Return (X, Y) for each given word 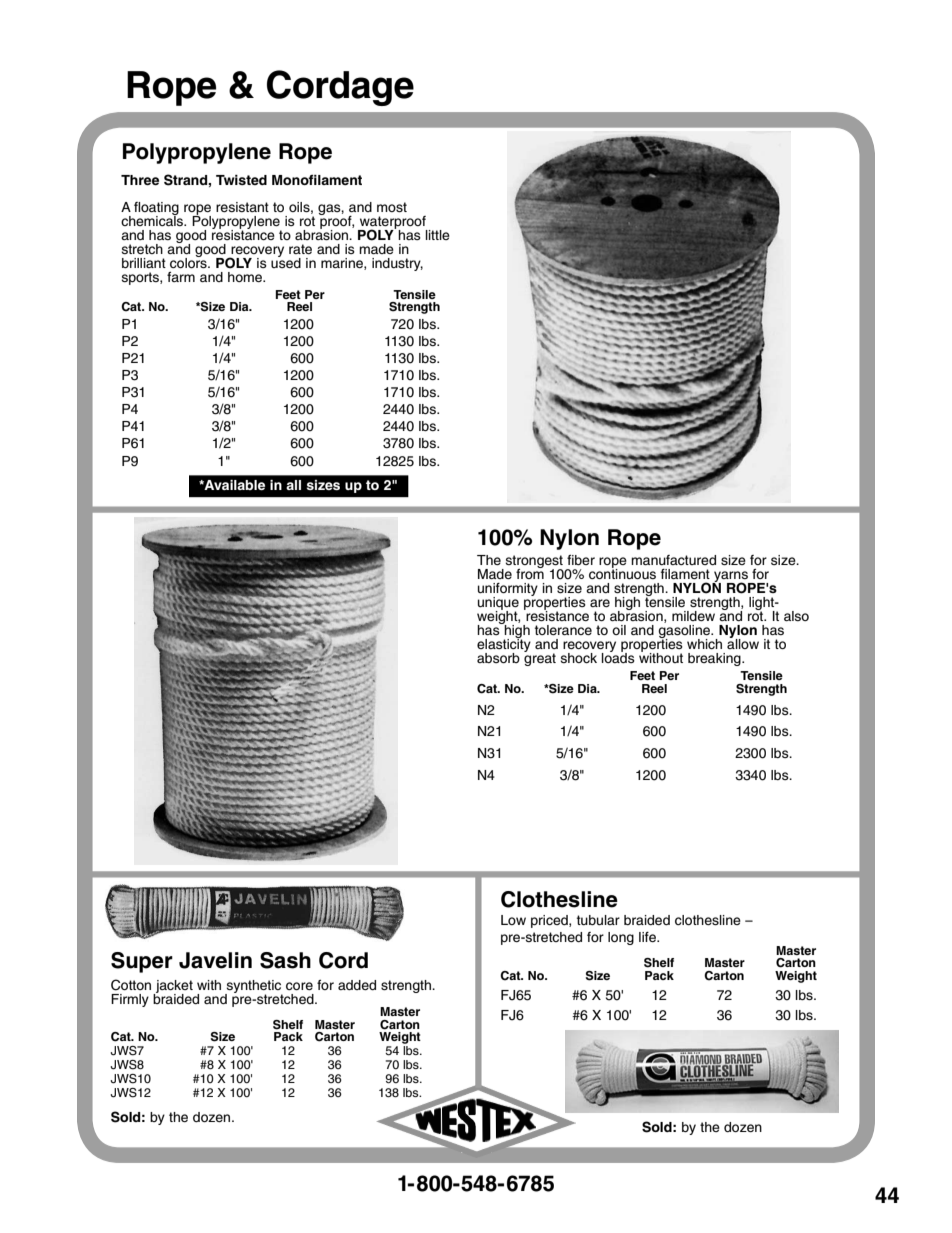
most (392, 207)
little (438, 235)
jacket (173, 987)
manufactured (673, 560)
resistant (242, 207)
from (530, 572)
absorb (498, 658)
